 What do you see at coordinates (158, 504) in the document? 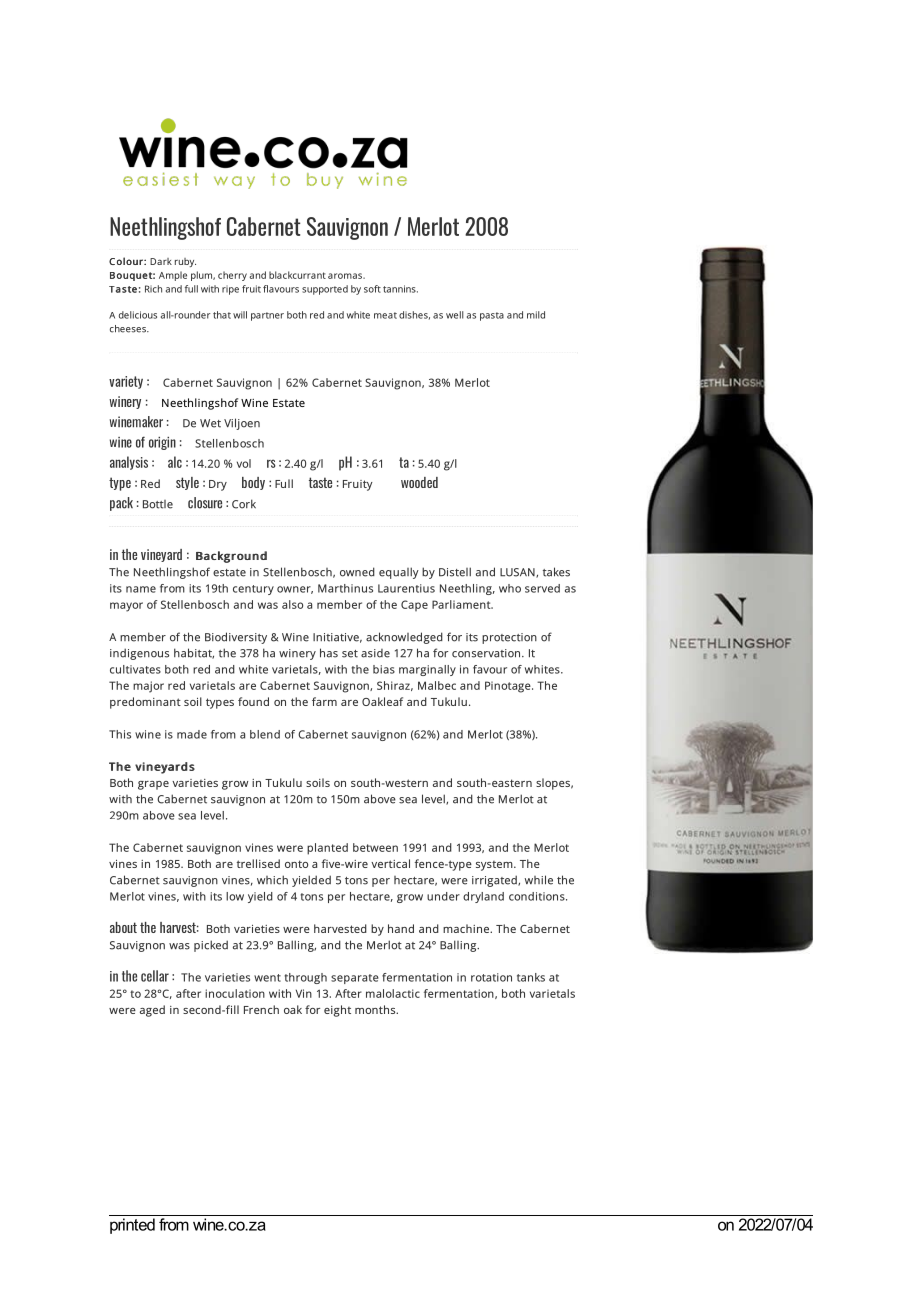
I see `Bottle` at bounding box center [158, 504].
